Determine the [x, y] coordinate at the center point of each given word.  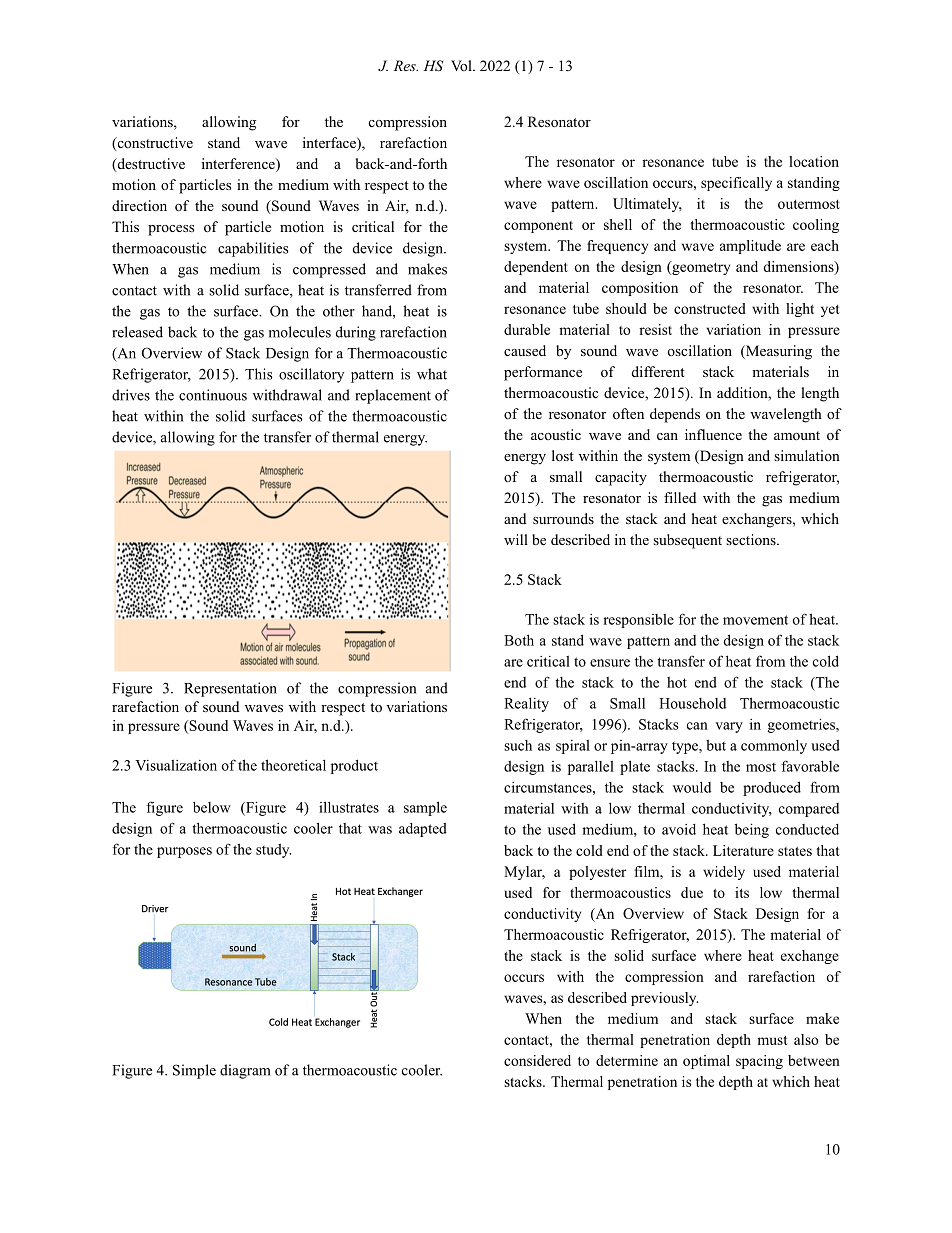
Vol [462, 65]
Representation [230, 689]
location [814, 161]
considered [537, 1060]
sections [752, 539]
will [516, 539]
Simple [194, 1071]
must [772, 1040]
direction [139, 205]
